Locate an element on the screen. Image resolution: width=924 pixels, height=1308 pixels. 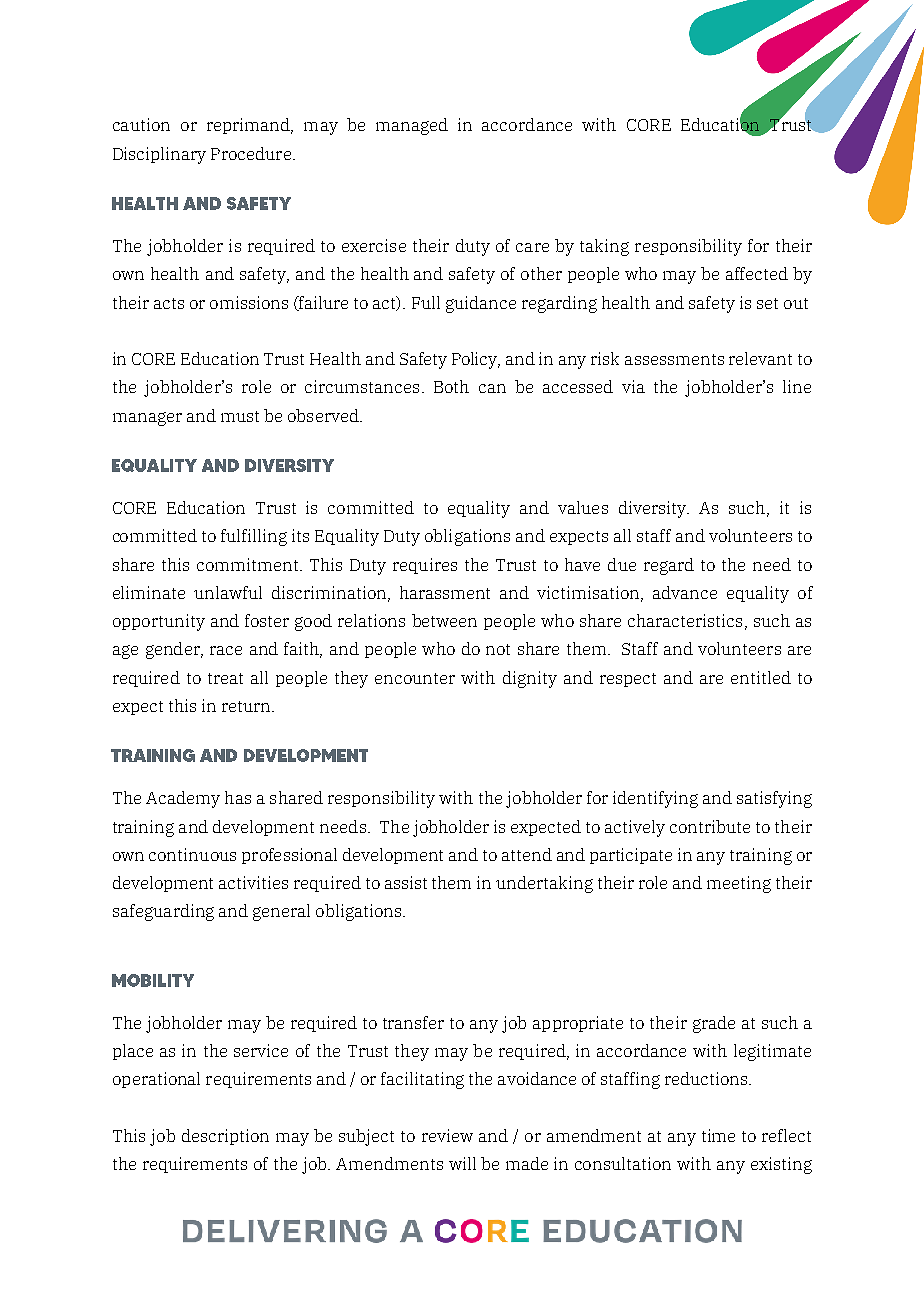
characteristics is located at coordinates (685, 620).
